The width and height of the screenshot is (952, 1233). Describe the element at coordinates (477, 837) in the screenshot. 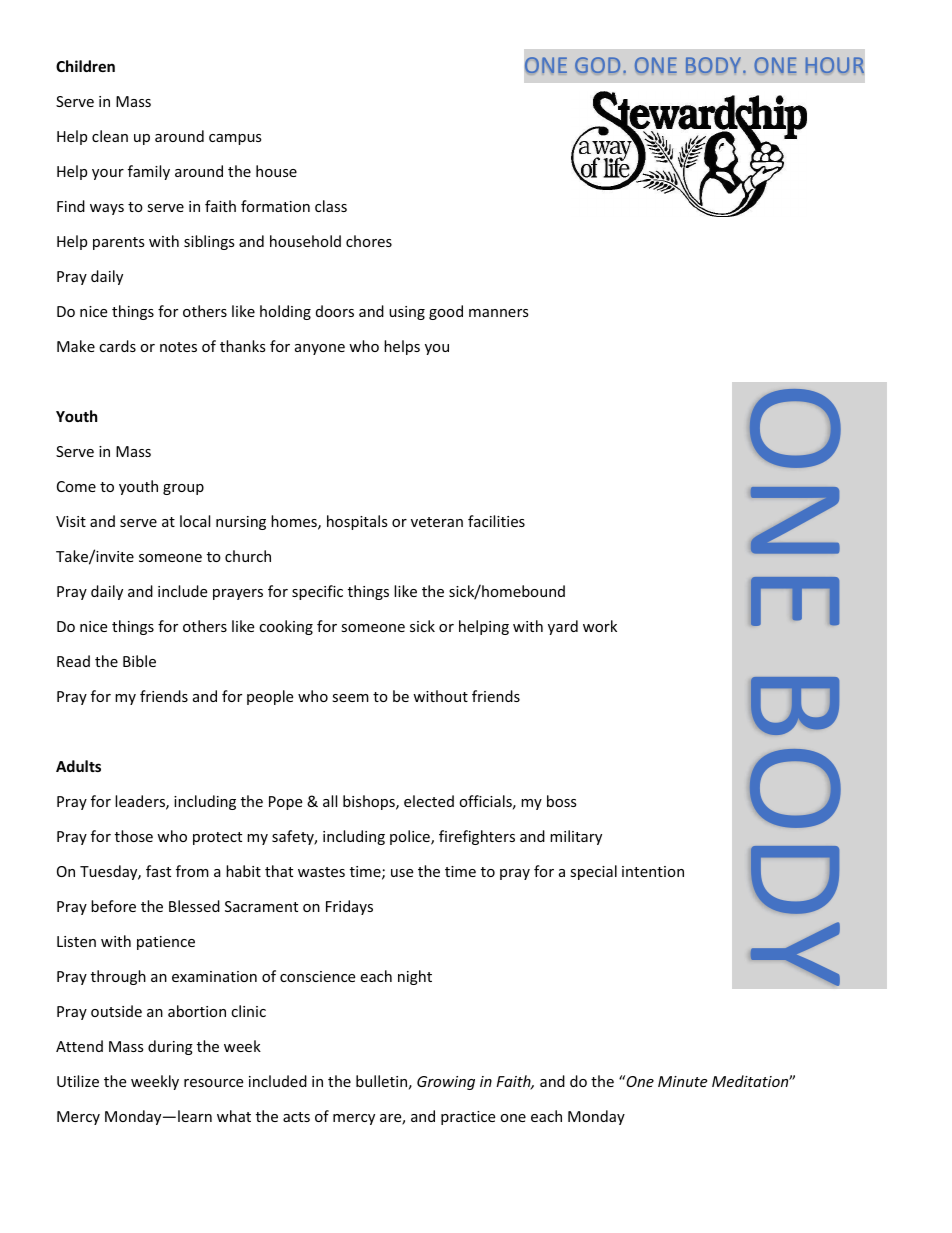

I see `firefighters` at that location.
